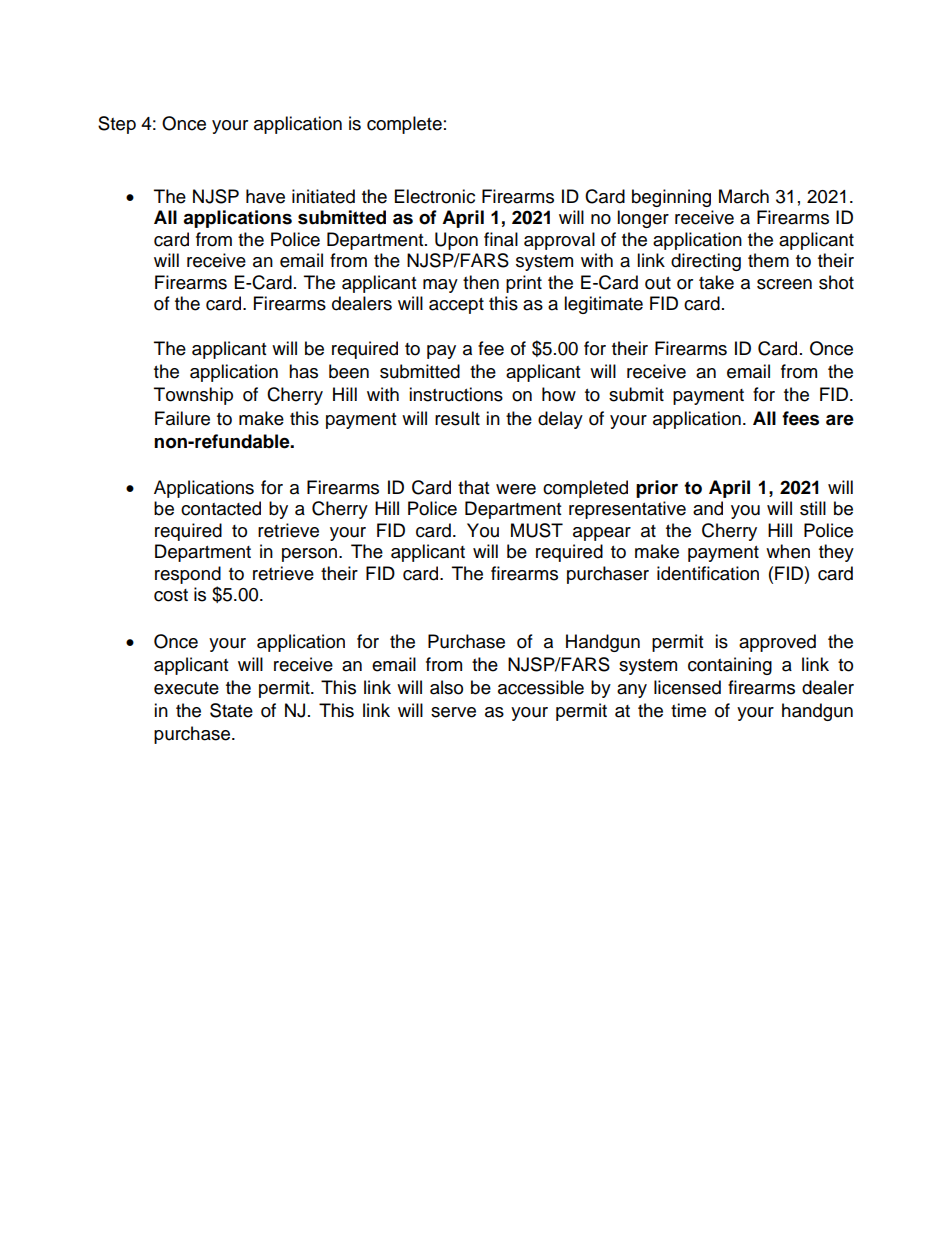  What do you see at coordinates (473, 487) in the page?
I see `that` at bounding box center [473, 487].
